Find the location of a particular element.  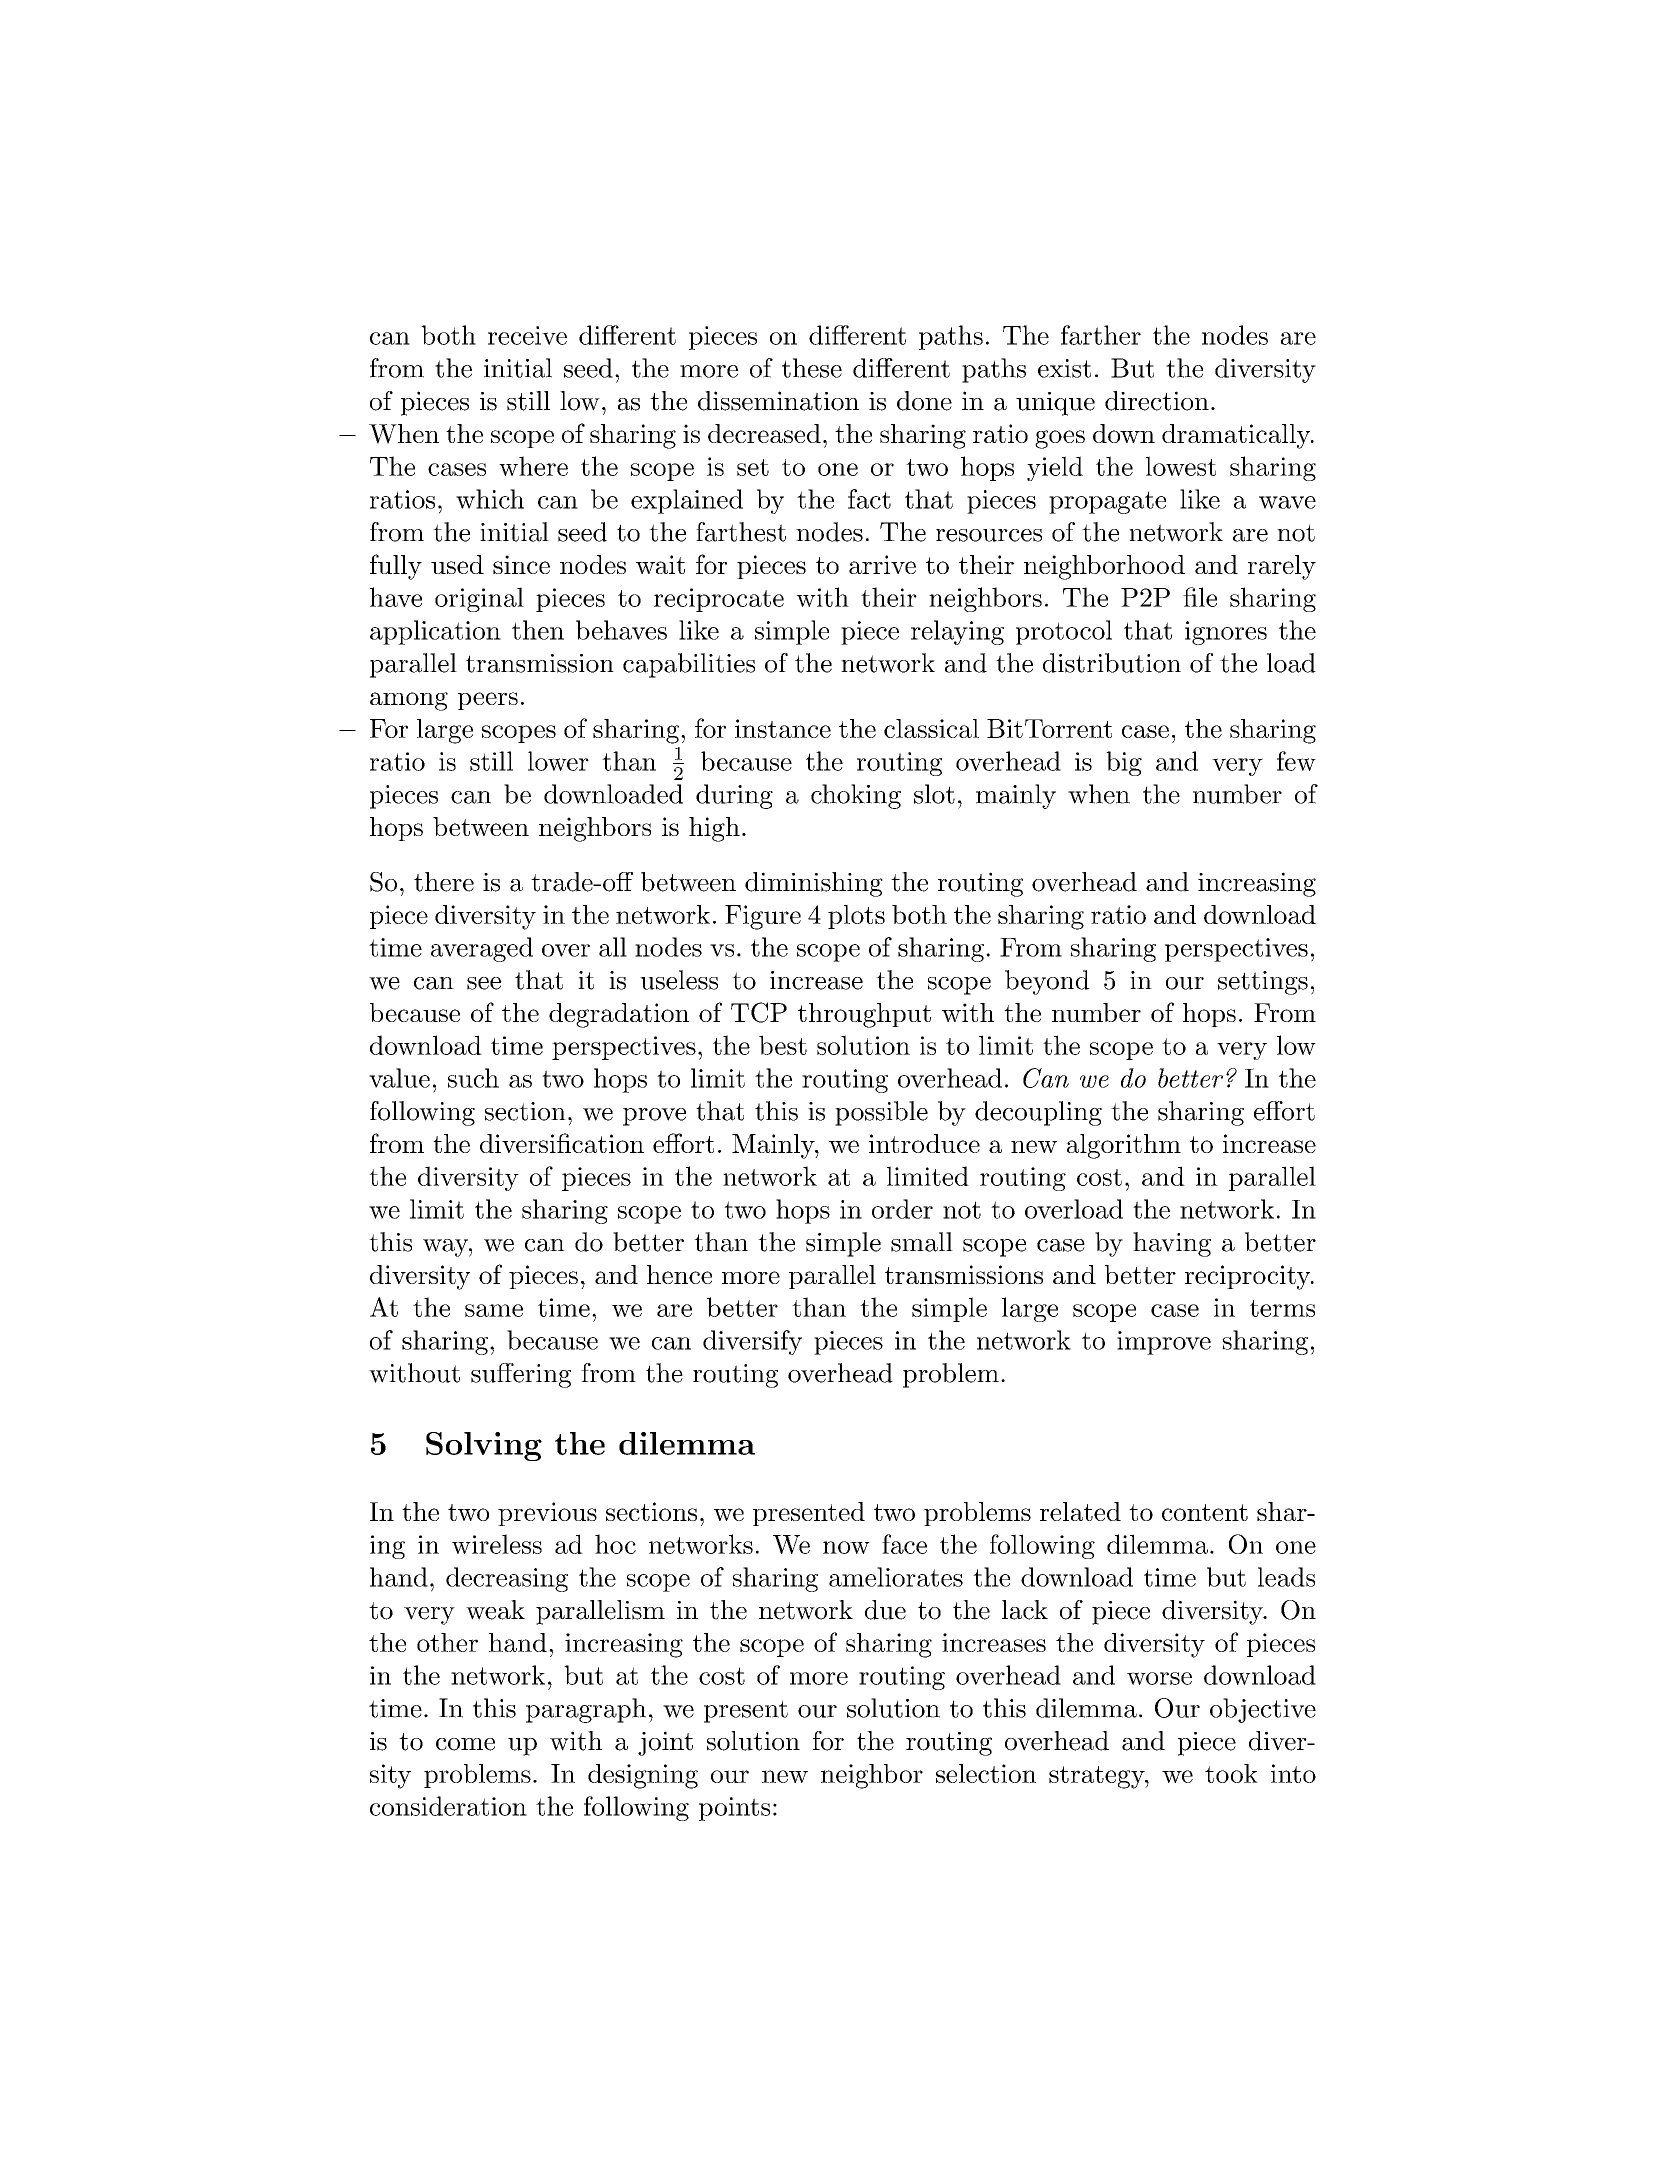

points is located at coordinates (734, 1809).
